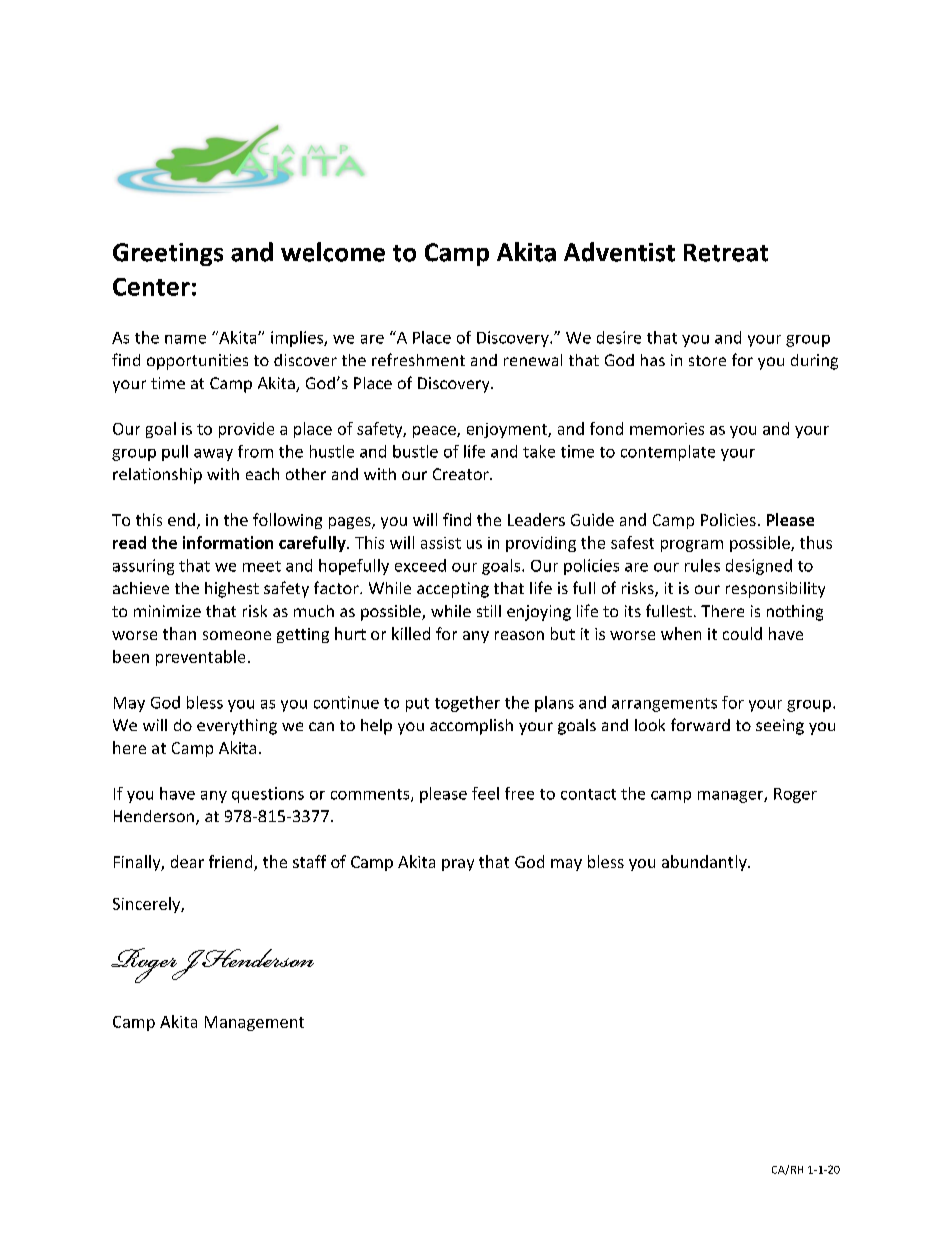 This page has width=952, height=1233. Describe the element at coordinates (268, 795) in the page. I see `questions` at that location.
